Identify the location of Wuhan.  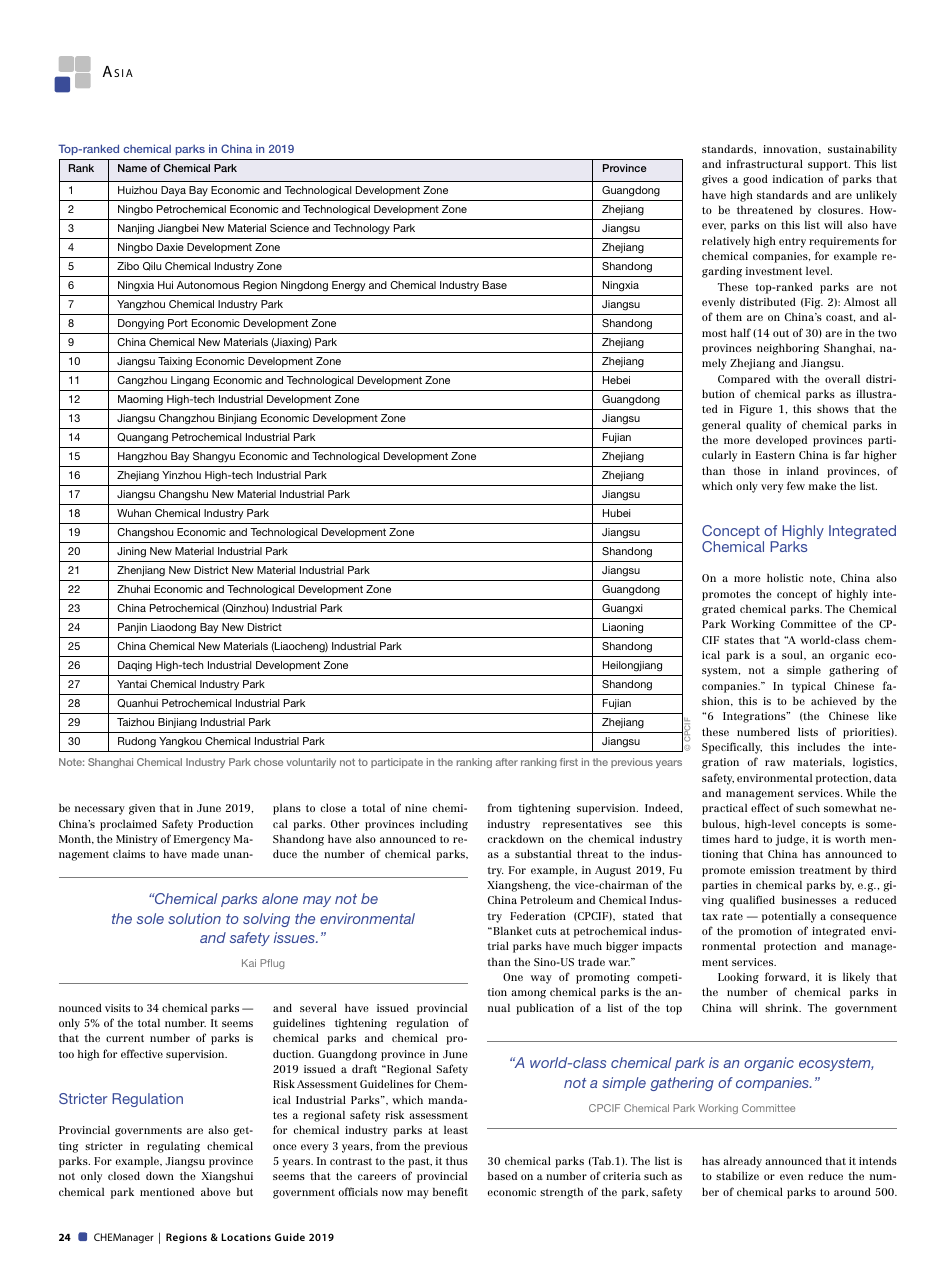
(134, 513).
